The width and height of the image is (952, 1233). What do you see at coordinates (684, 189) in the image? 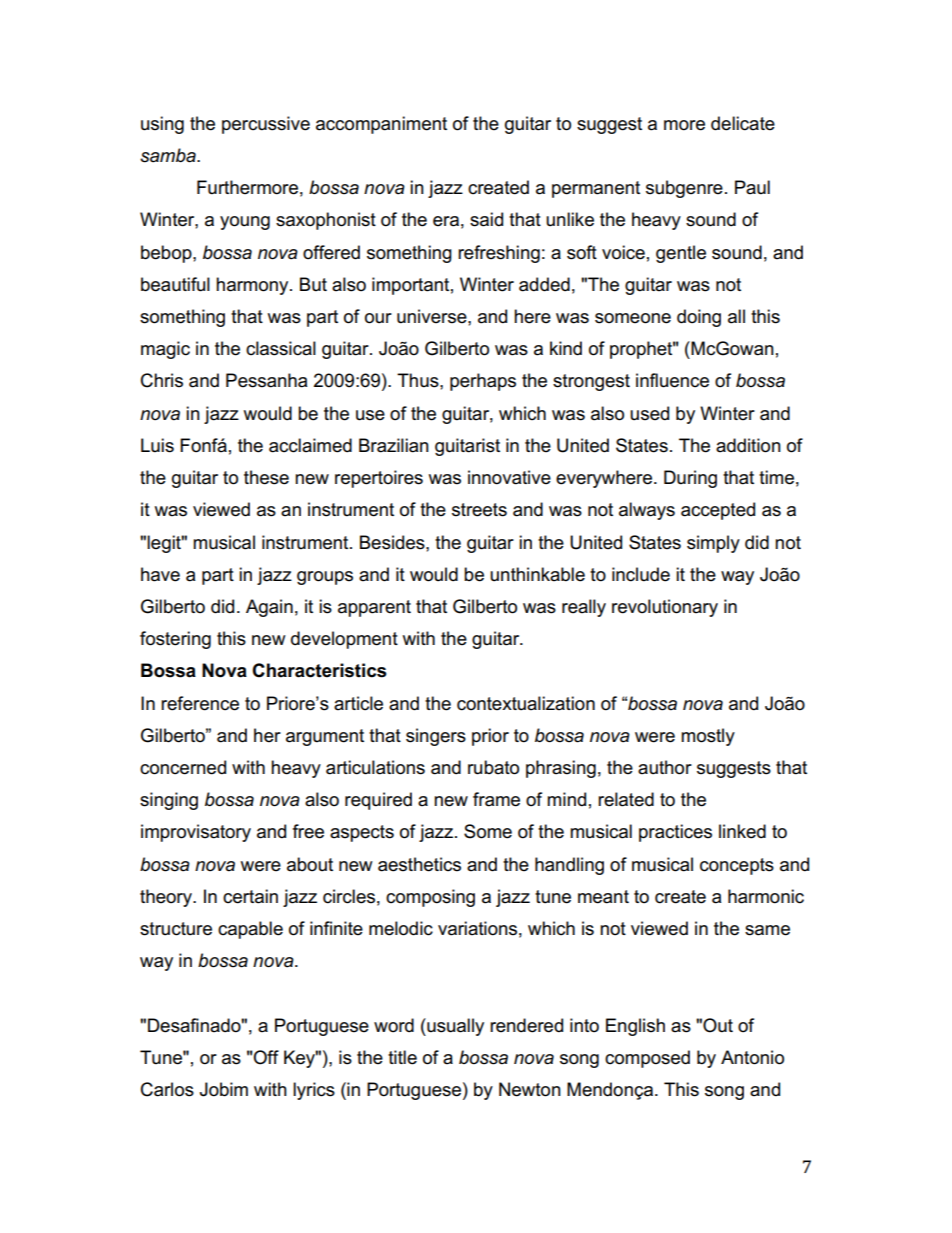
I see `subgenre` at bounding box center [684, 189].
